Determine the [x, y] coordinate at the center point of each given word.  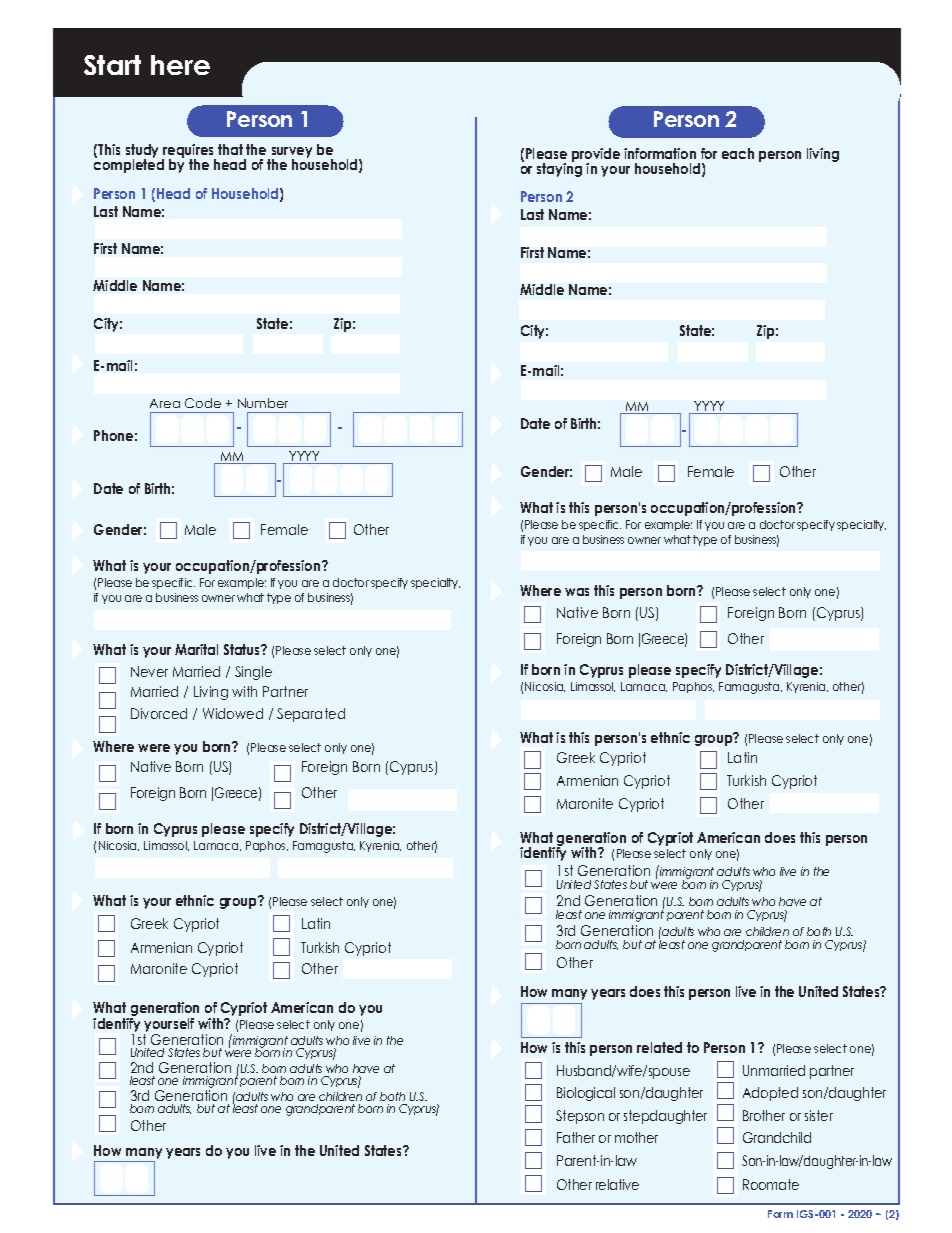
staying [559, 169]
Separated [311, 715]
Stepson [580, 1117]
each [738, 153]
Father [576, 1137]
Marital [196, 649]
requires [189, 152]
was [577, 592]
